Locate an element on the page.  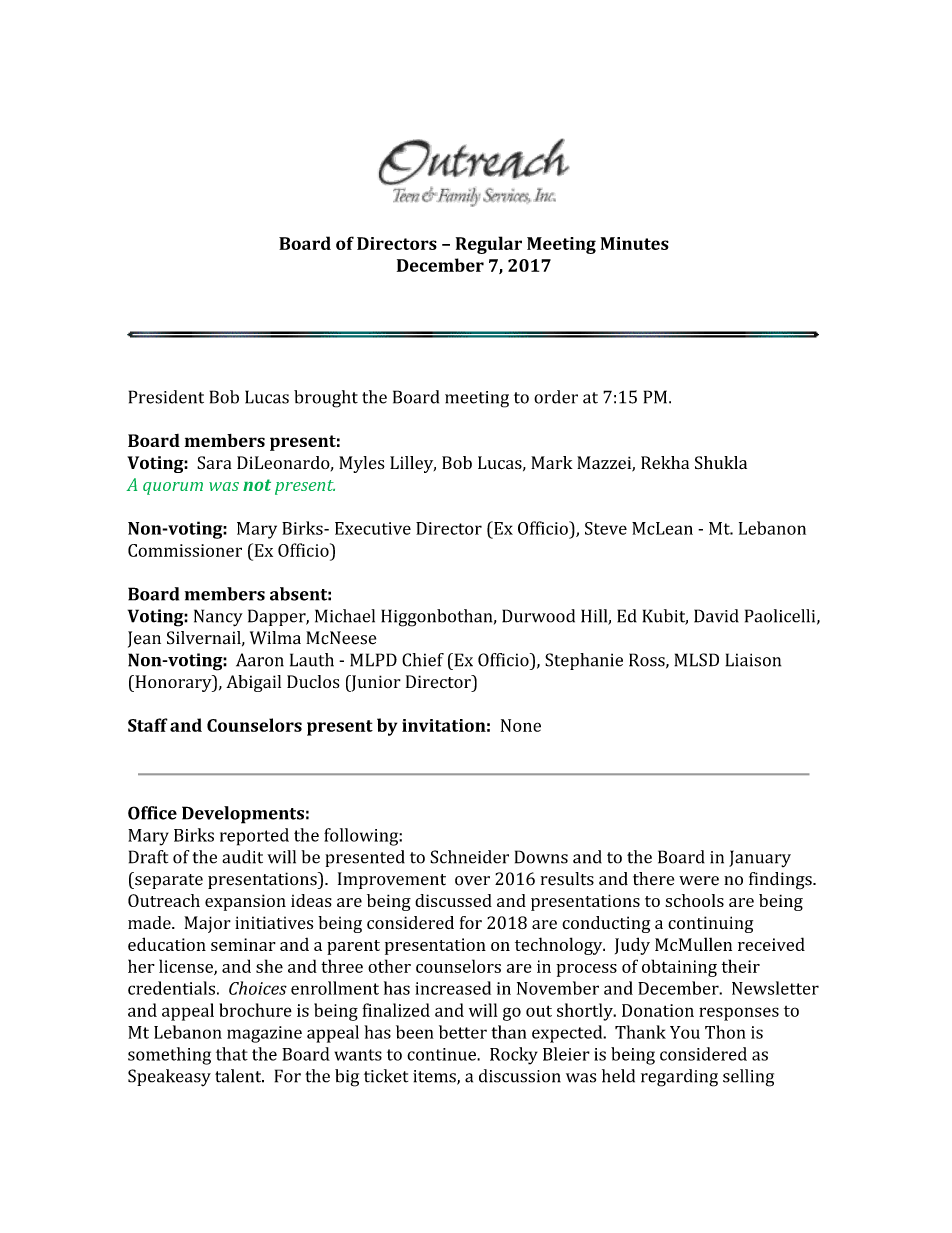
Minutes is located at coordinates (635, 243).
